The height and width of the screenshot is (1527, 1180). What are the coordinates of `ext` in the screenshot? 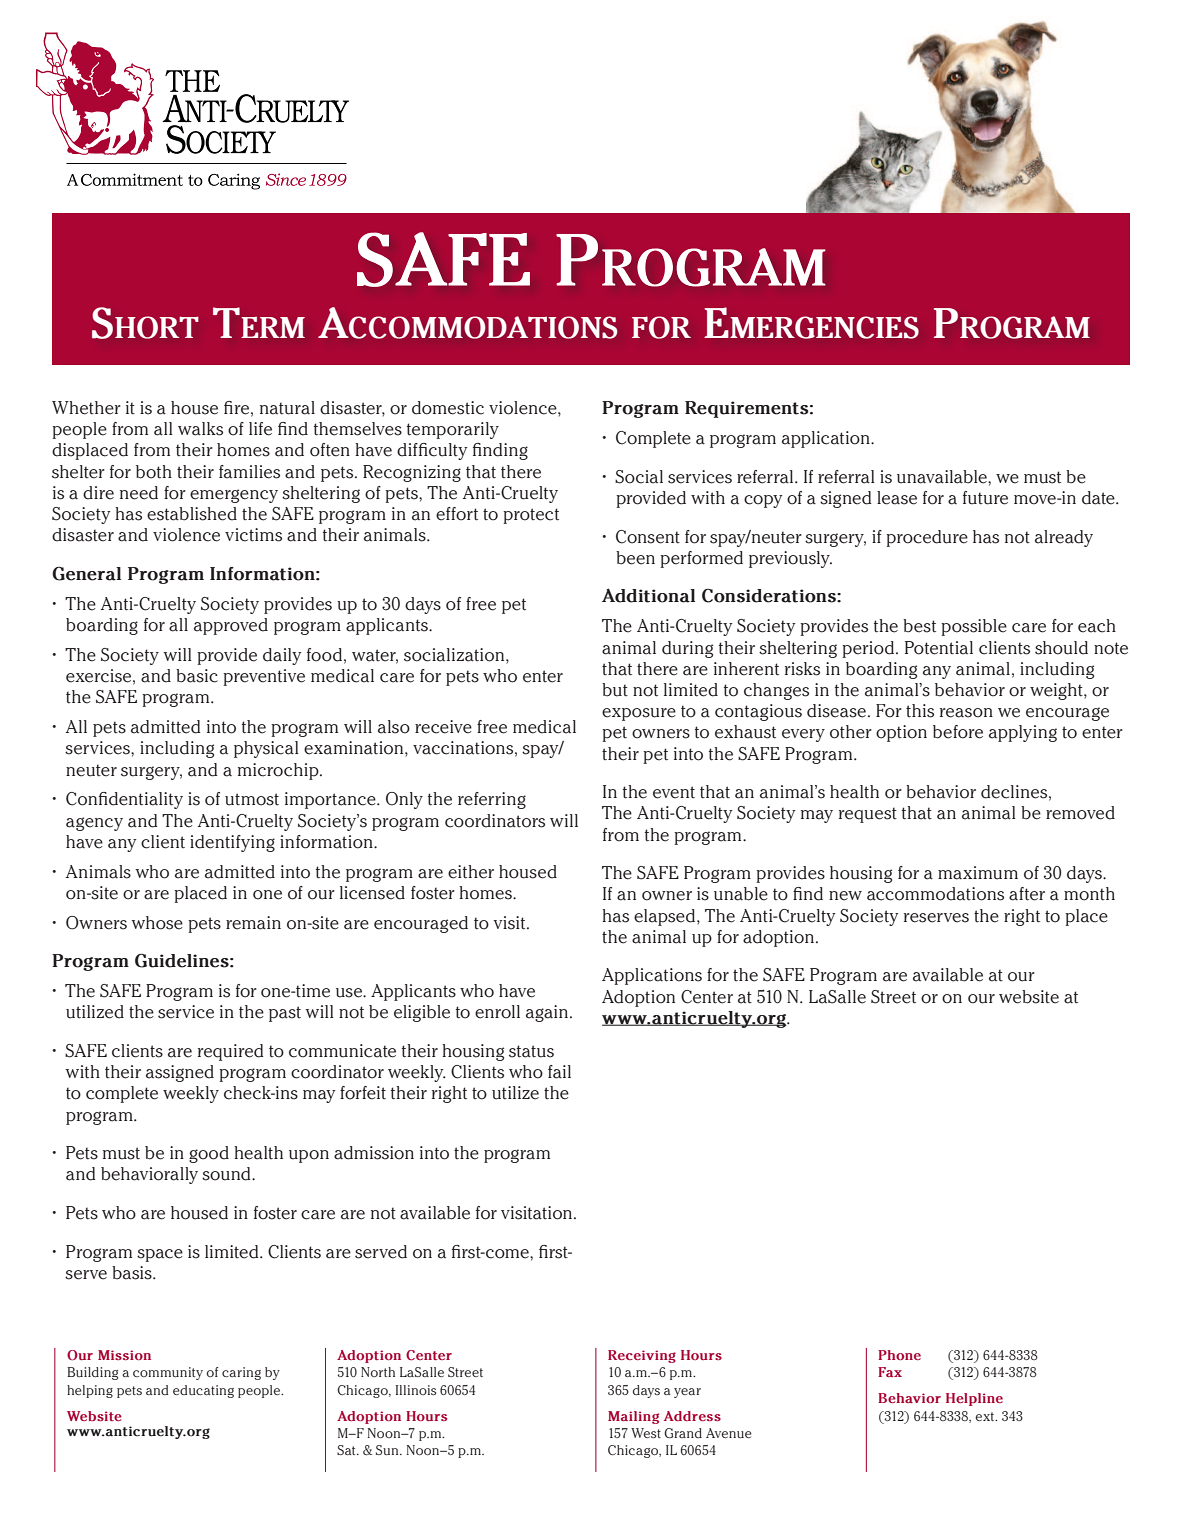 It's located at (986, 1416).
